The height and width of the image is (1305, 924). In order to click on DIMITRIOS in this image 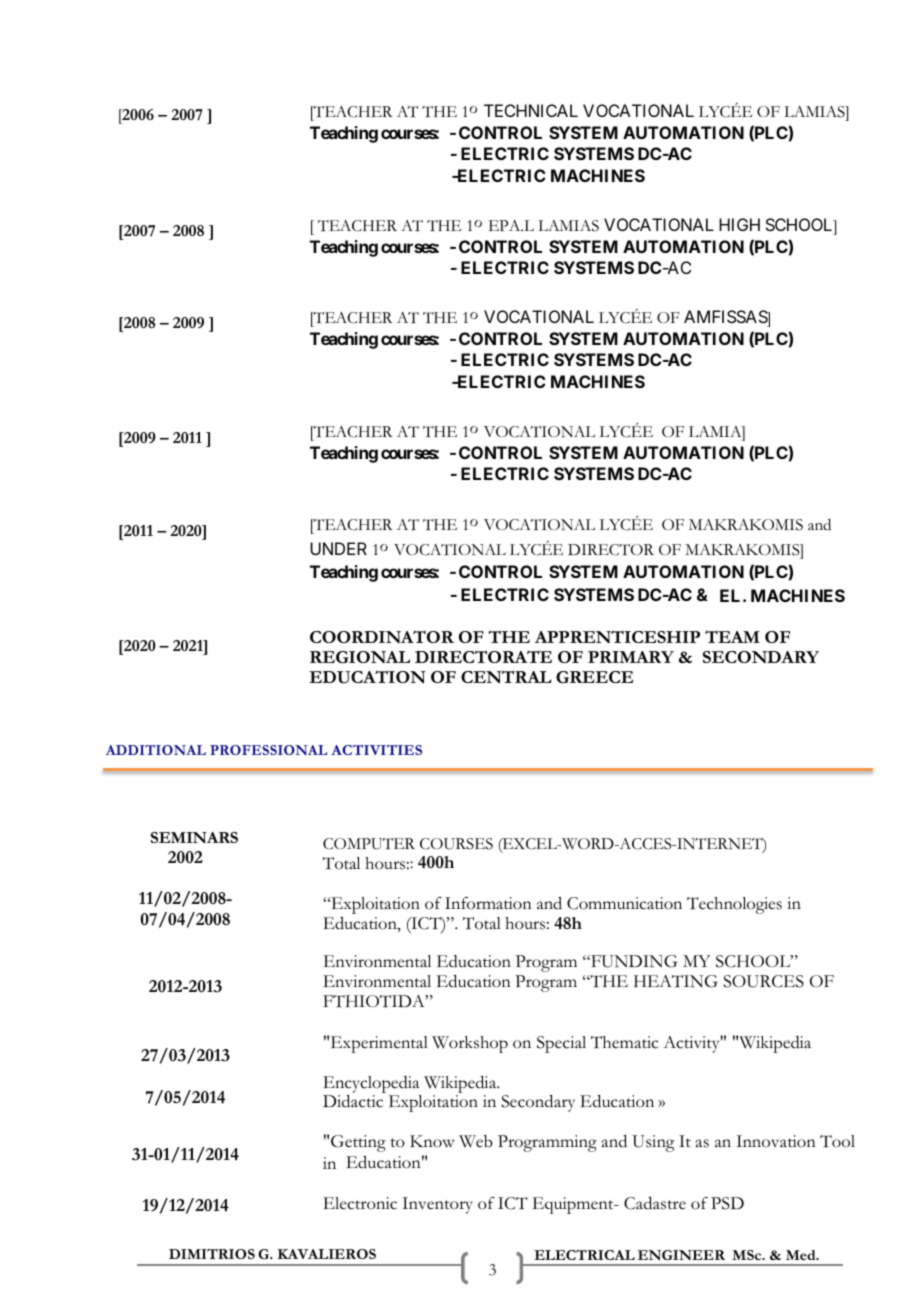, I will do `click(212, 1254)`.
